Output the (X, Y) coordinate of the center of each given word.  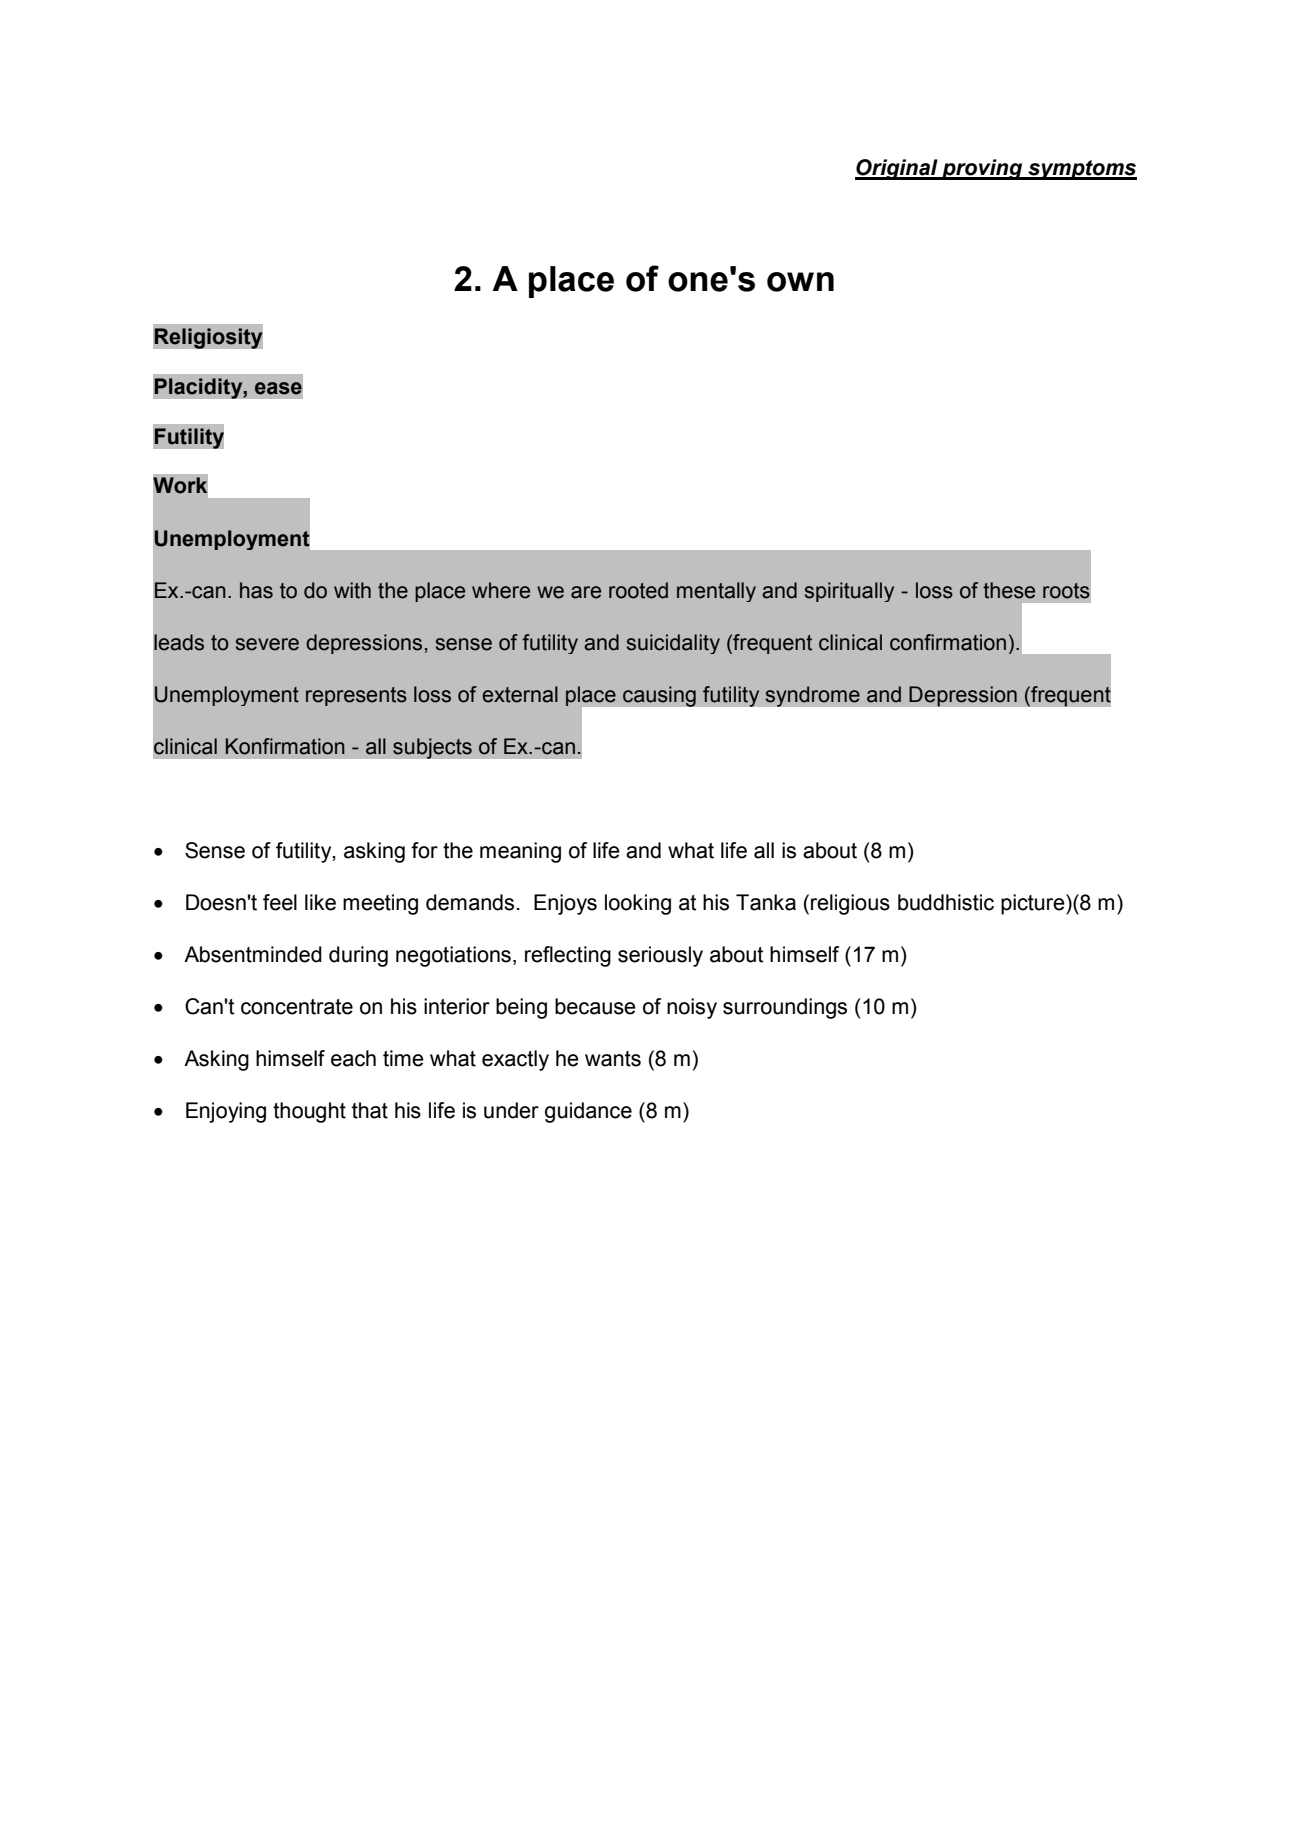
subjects (432, 748)
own (800, 282)
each (353, 1058)
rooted (638, 590)
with (352, 590)
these (1009, 590)
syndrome (812, 696)
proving (982, 169)
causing (659, 696)
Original (897, 169)
